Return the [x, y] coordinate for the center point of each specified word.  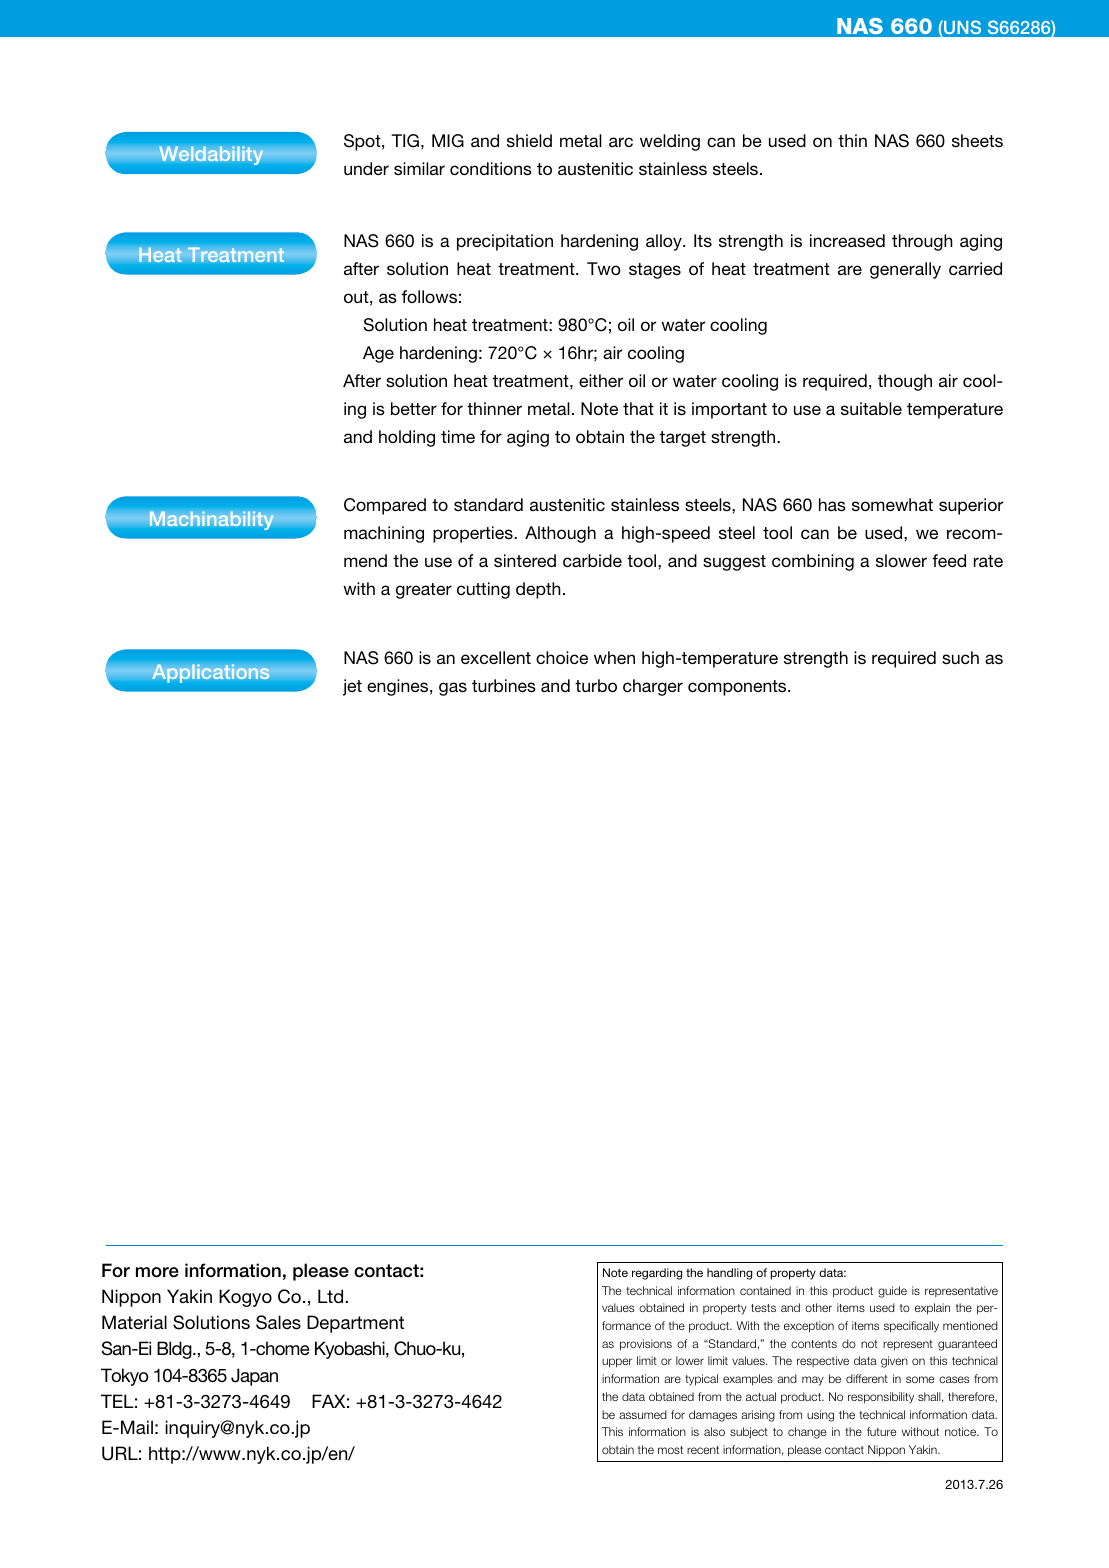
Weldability [211, 155]
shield [529, 140]
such [960, 658]
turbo [596, 685]
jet [352, 687]
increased [847, 241]
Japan [254, 1377]
